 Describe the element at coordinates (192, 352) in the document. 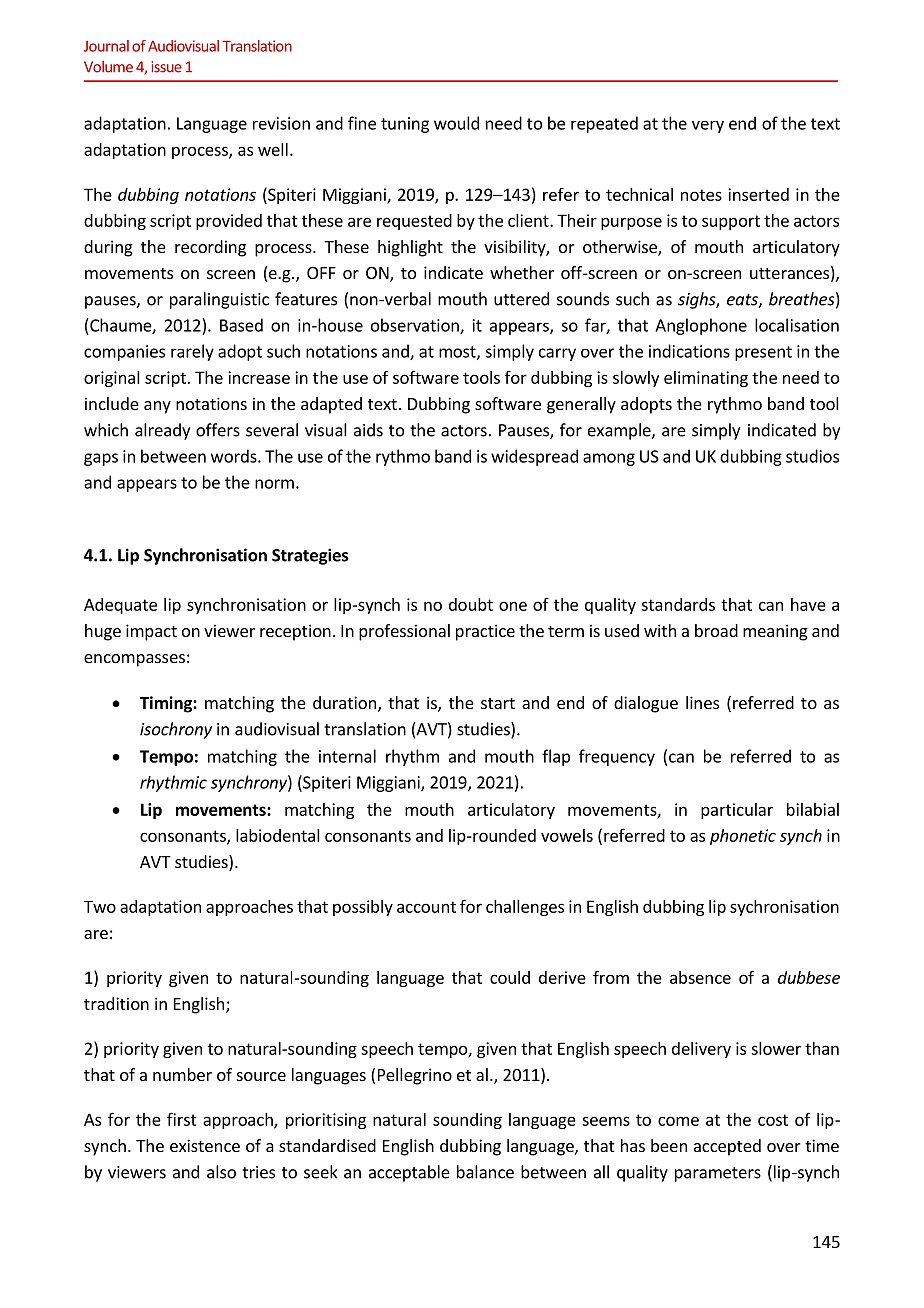

I see `rarely` at that location.
